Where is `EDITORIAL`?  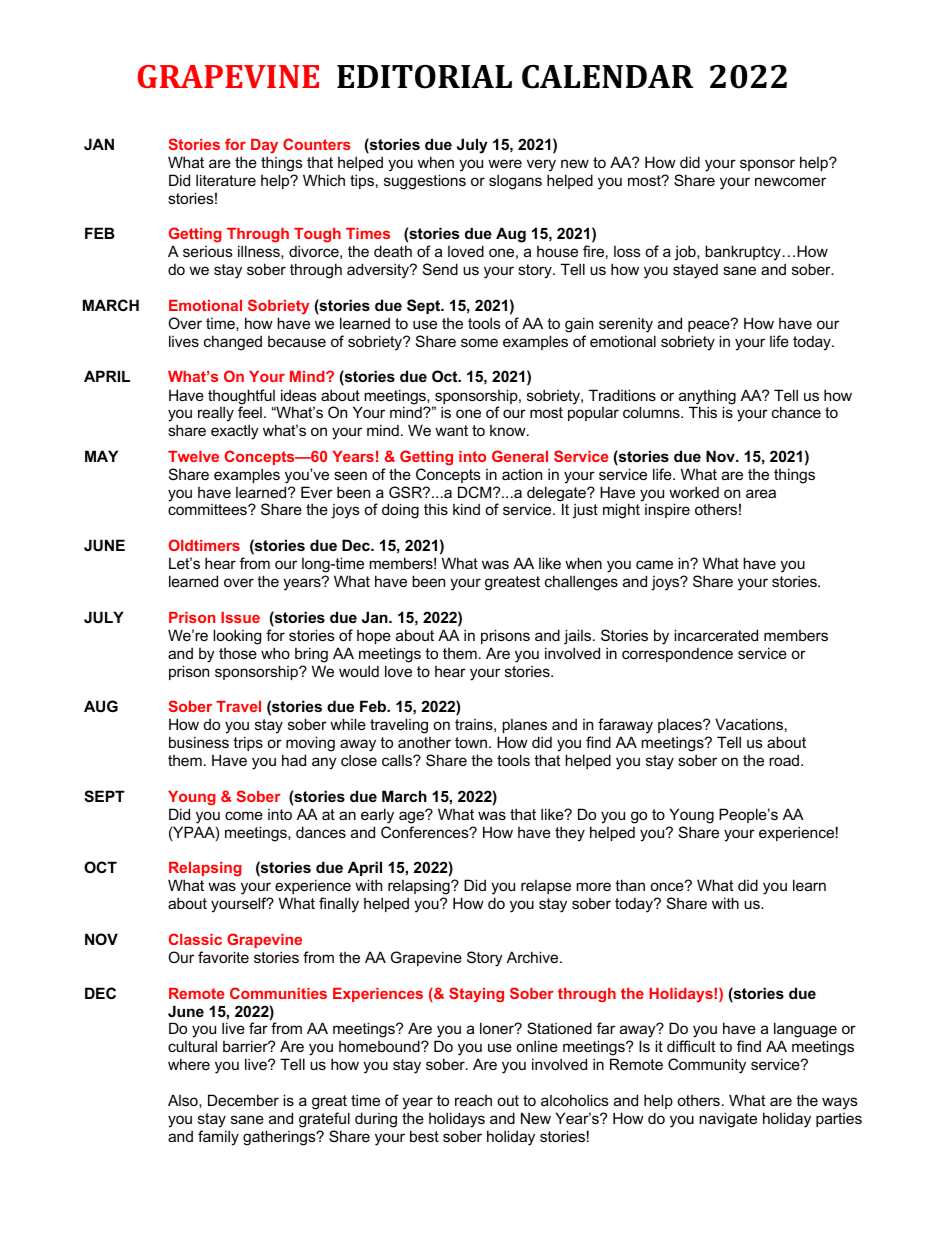
EDITORIAL is located at coordinates (424, 77).
